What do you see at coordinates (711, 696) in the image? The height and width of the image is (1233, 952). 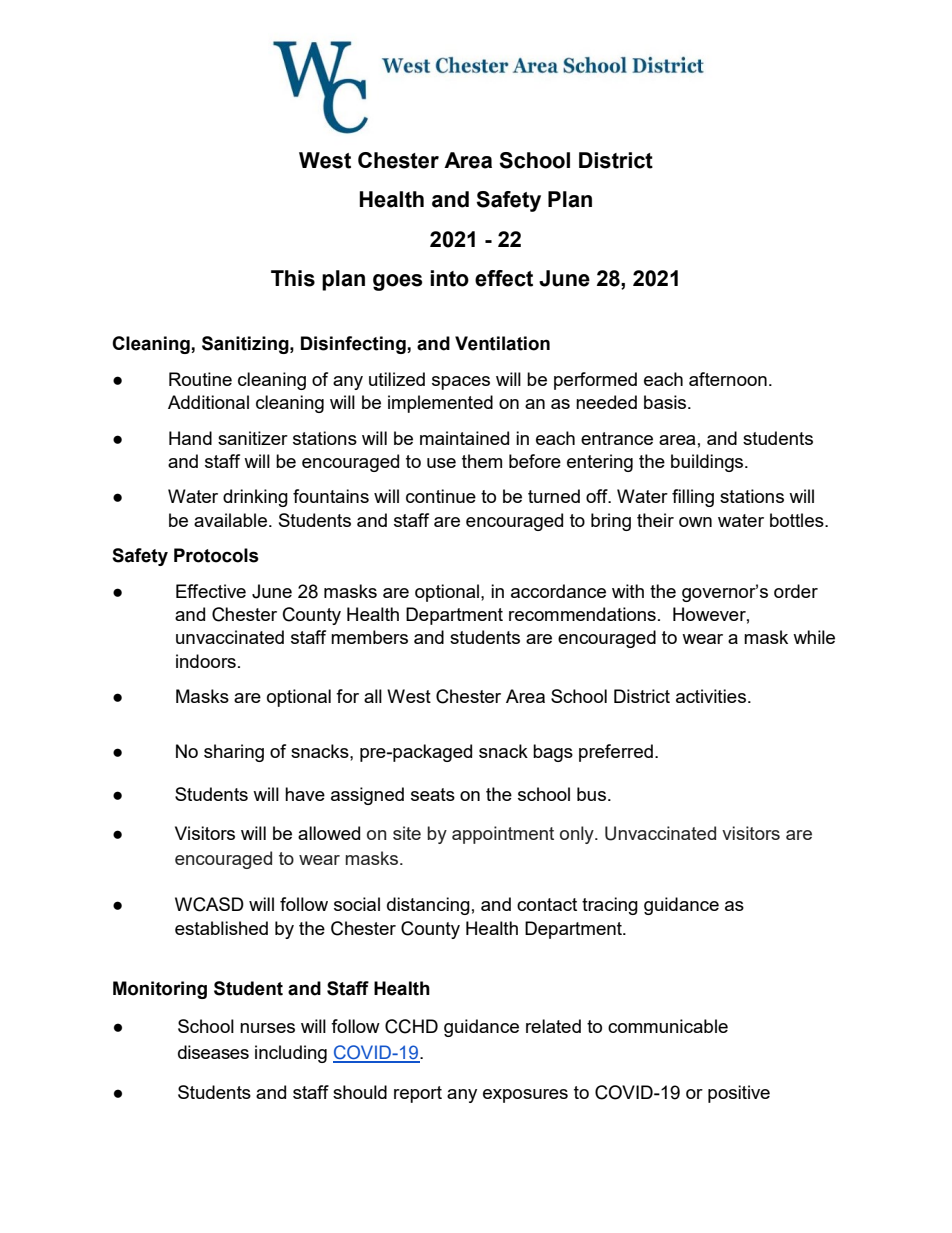 I see `activities` at bounding box center [711, 696].
